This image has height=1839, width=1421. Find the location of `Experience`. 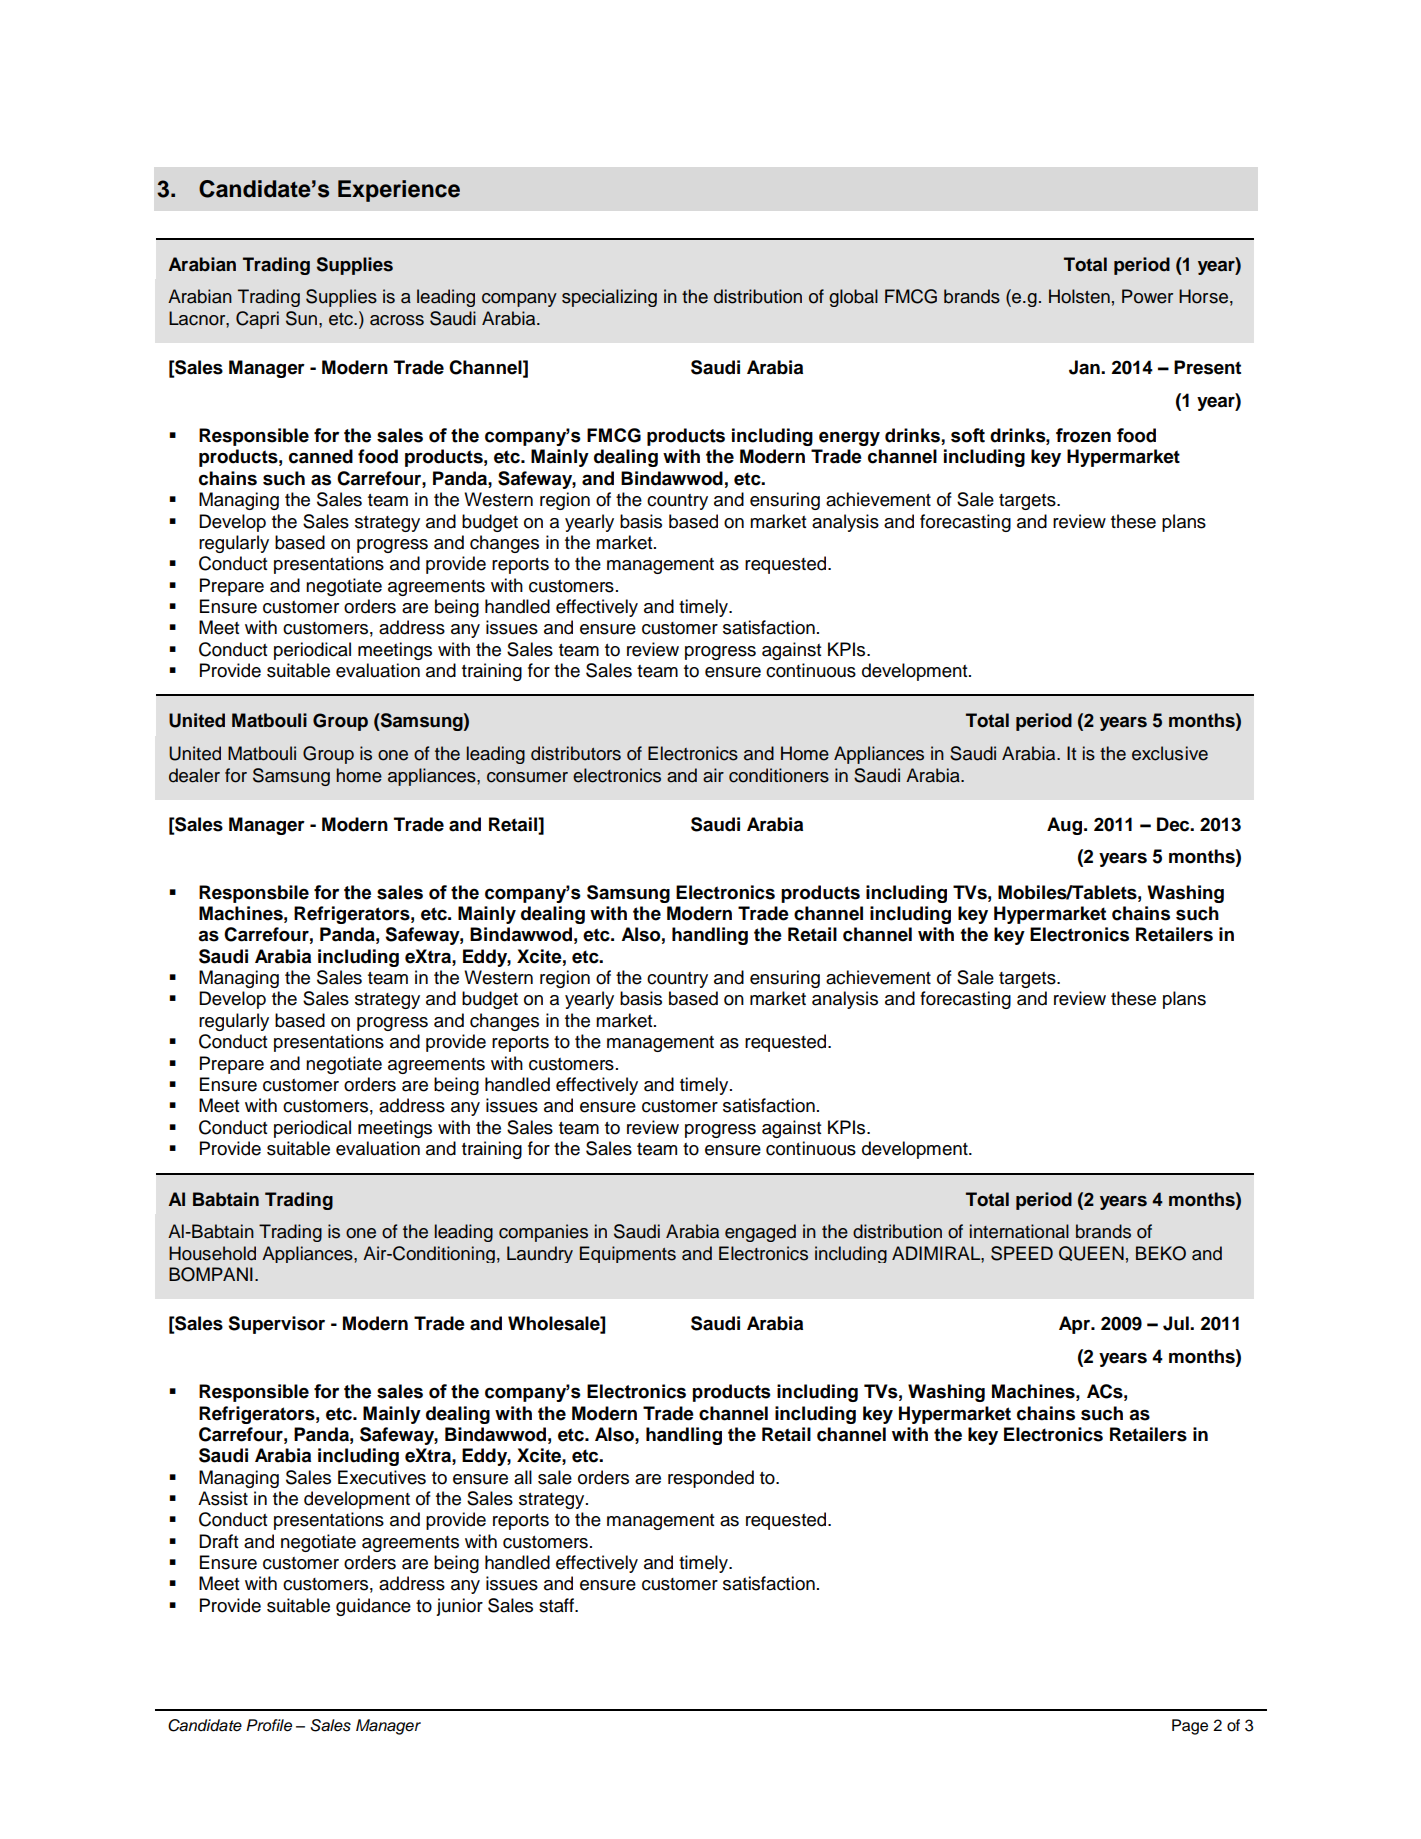

Experience is located at coordinates (399, 191).
